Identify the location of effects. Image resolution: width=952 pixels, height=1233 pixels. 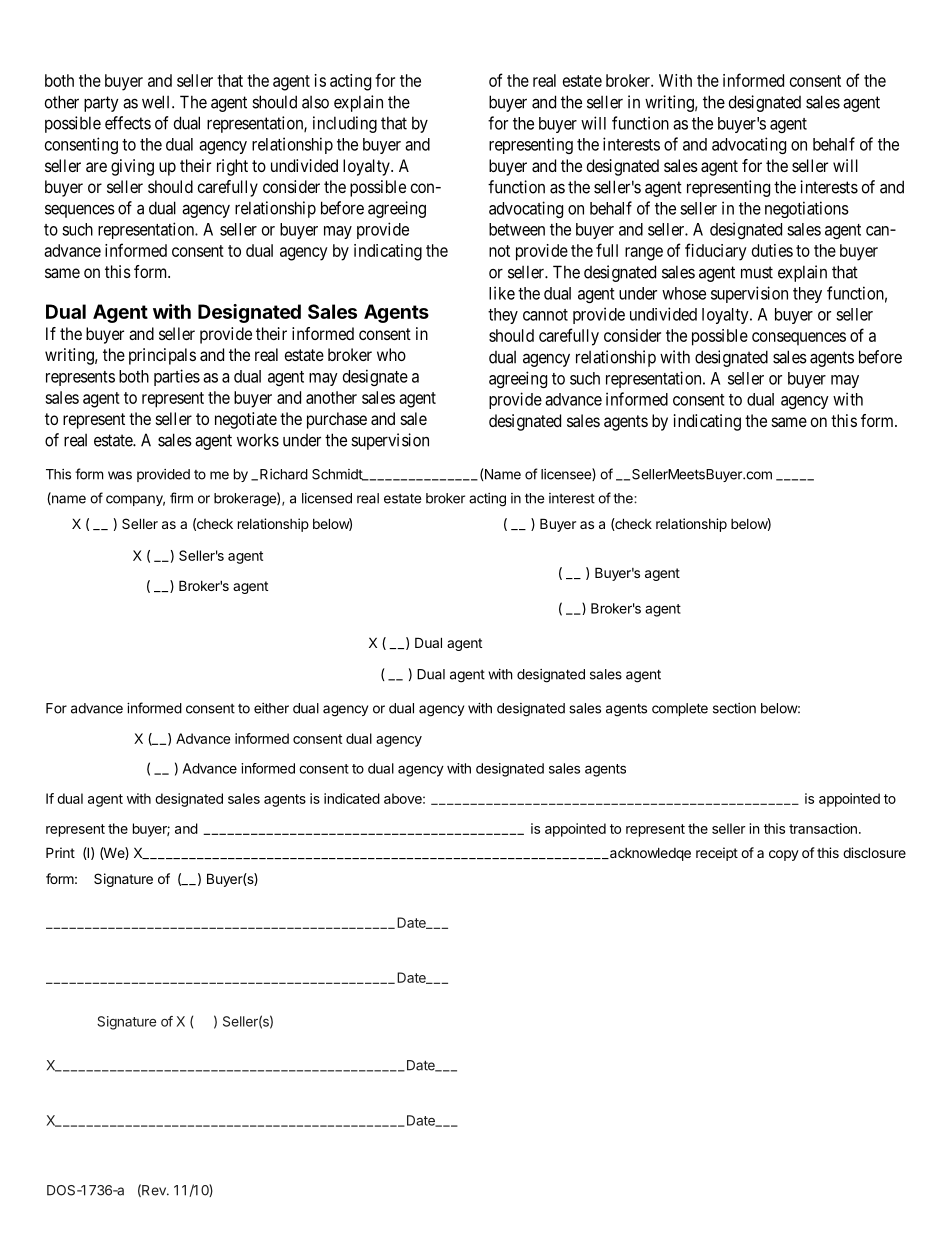
(128, 123).
